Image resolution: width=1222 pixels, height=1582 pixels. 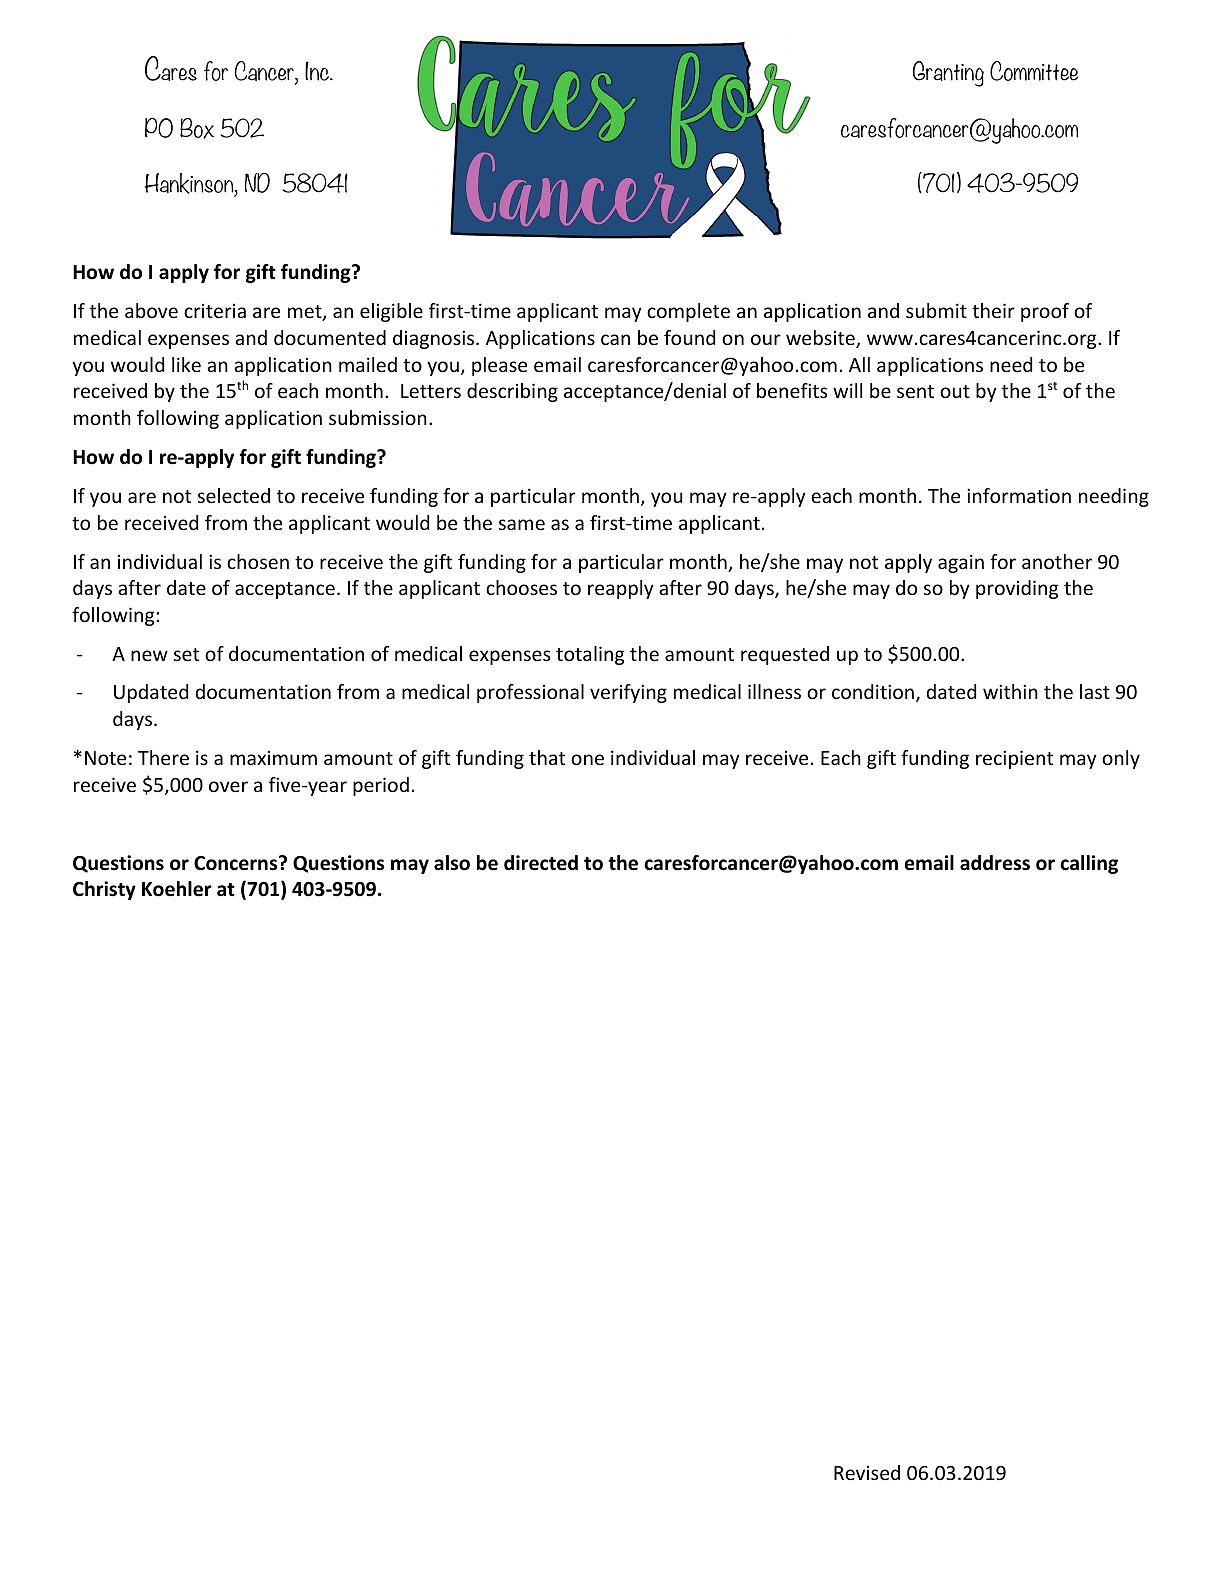 I want to click on Committee, so click(x=1034, y=71).
